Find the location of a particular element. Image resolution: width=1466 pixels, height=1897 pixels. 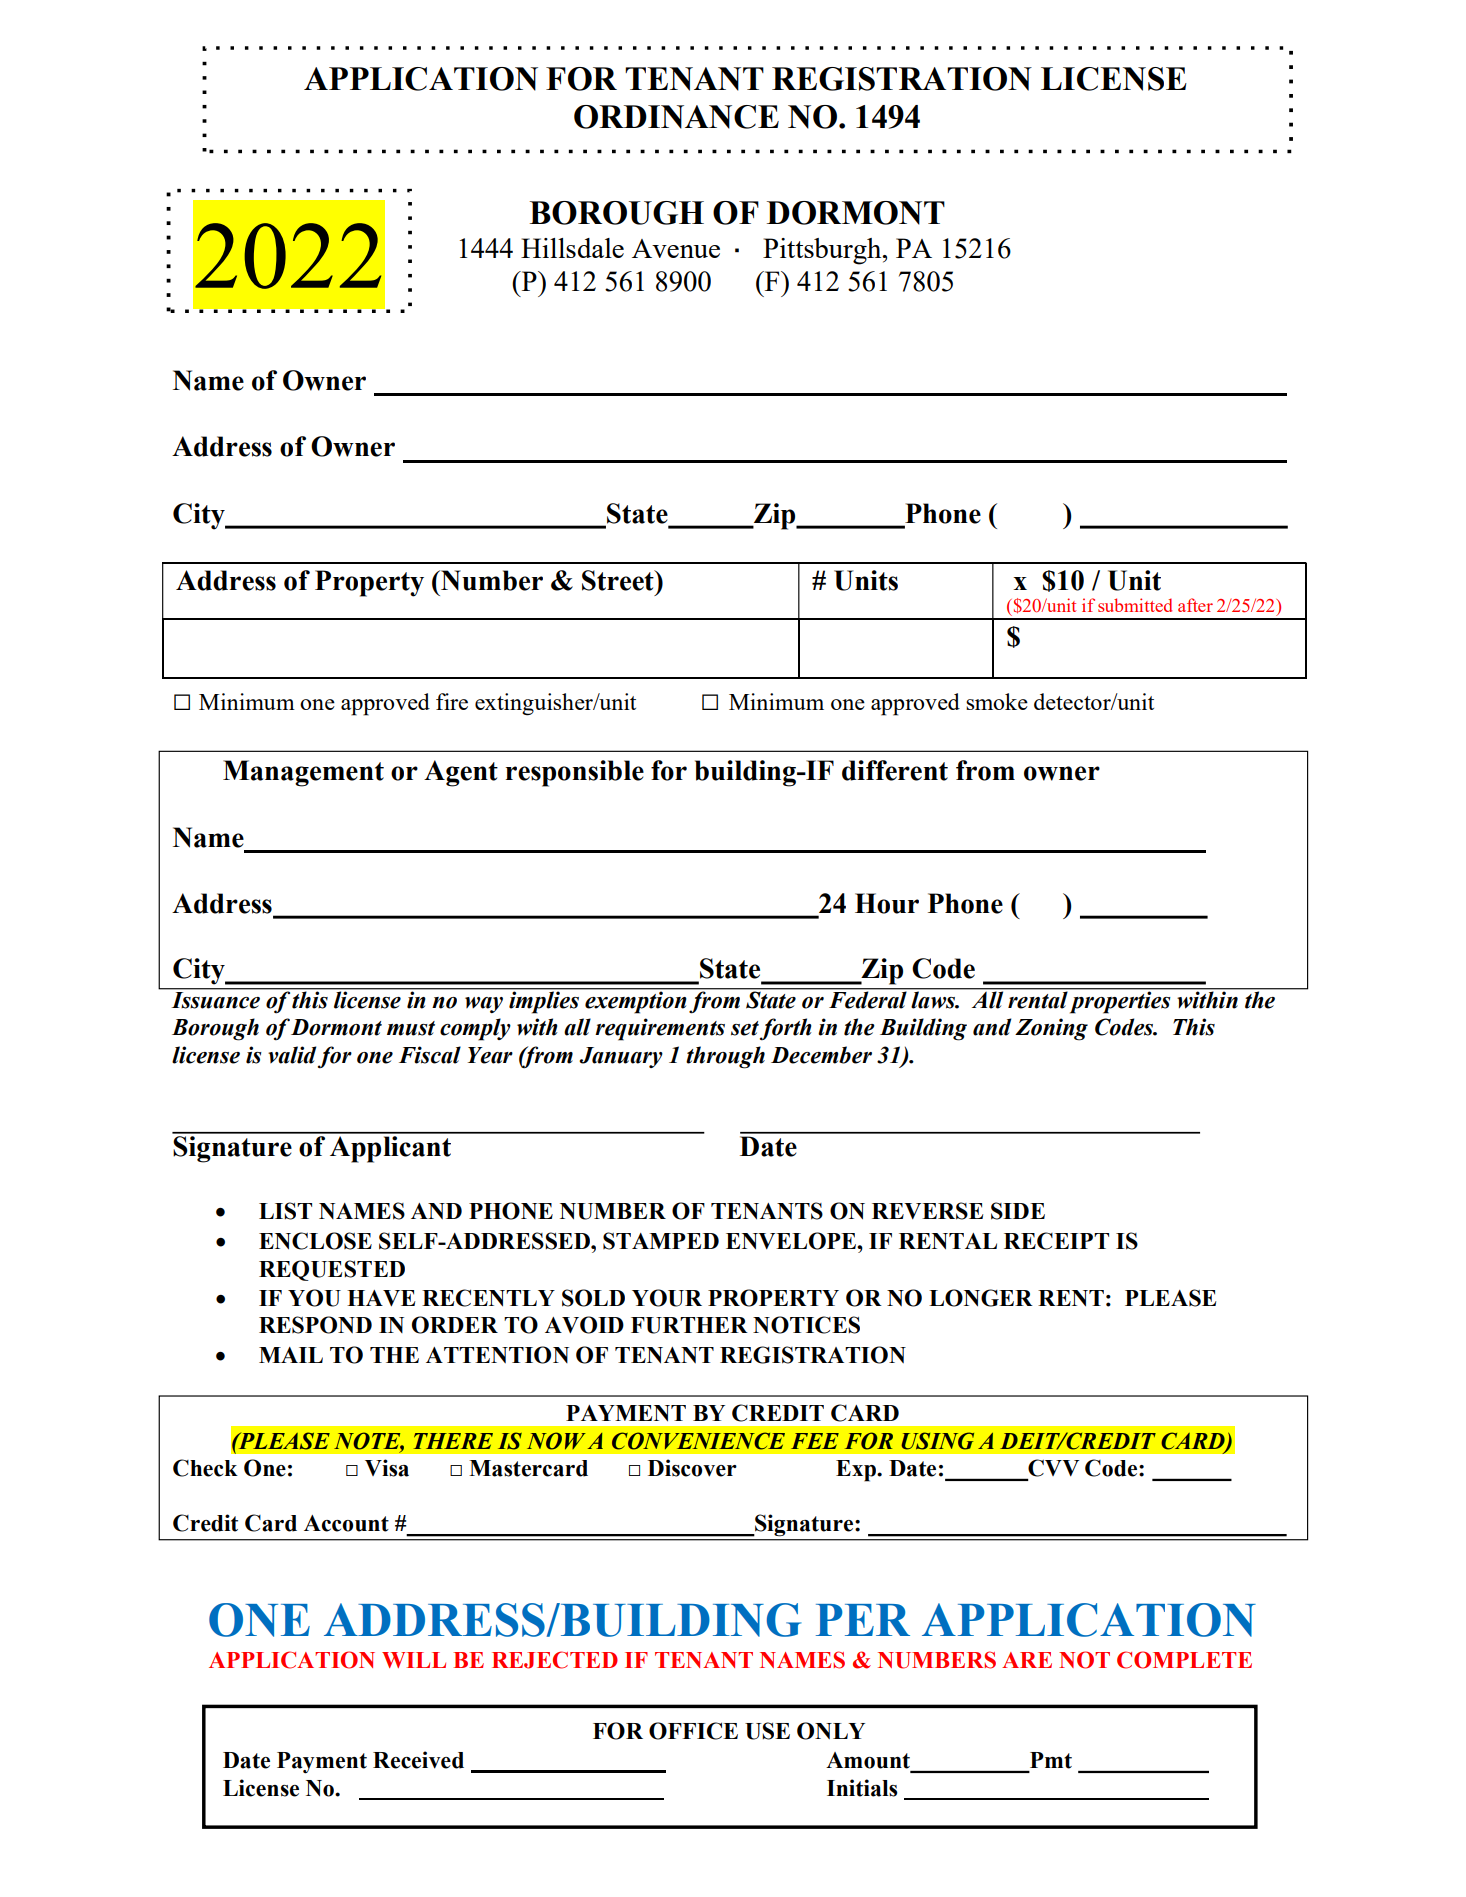

OFFICE is located at coordinates (693, 1731).
